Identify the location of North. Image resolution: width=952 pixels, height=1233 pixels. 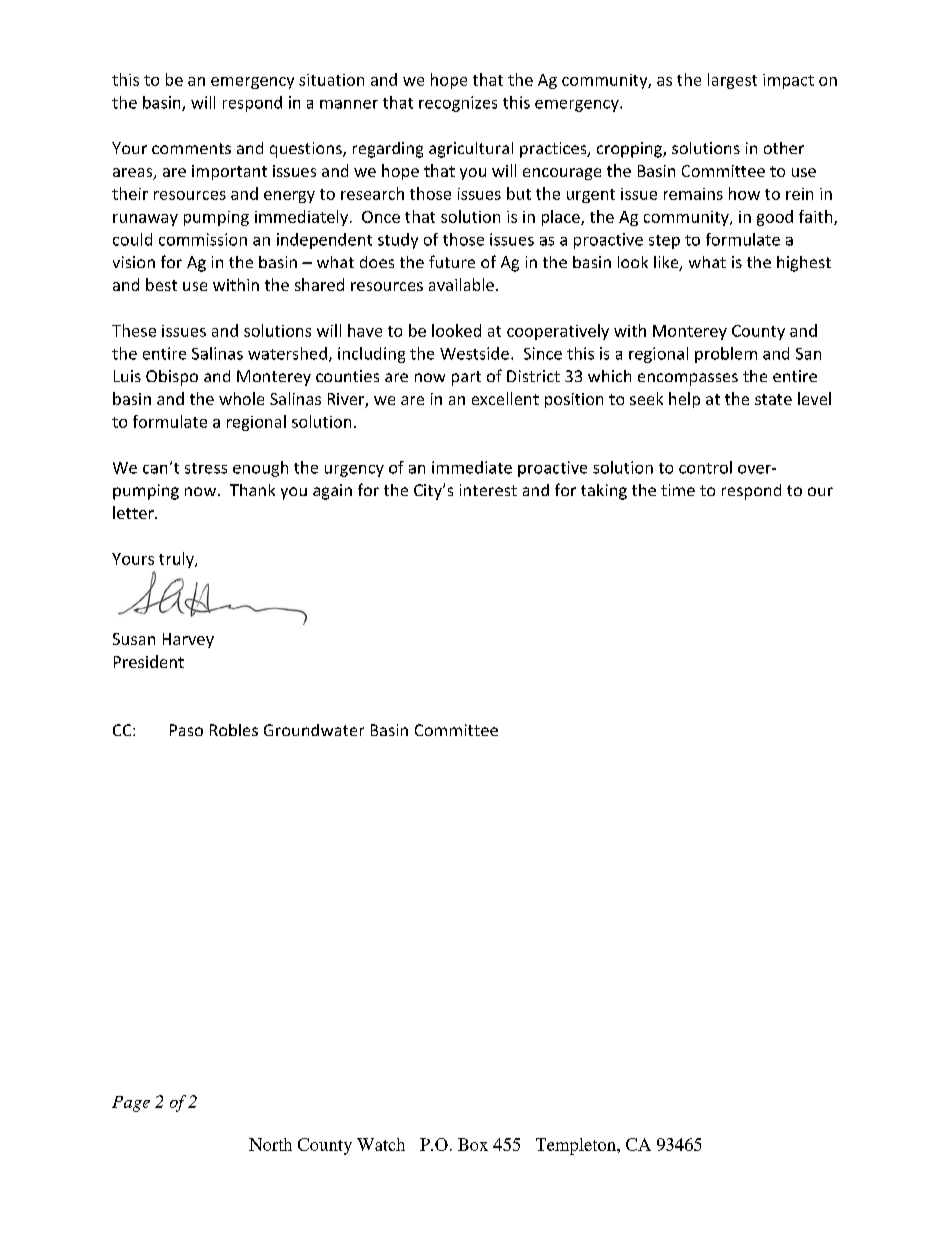
(270, 1144).
